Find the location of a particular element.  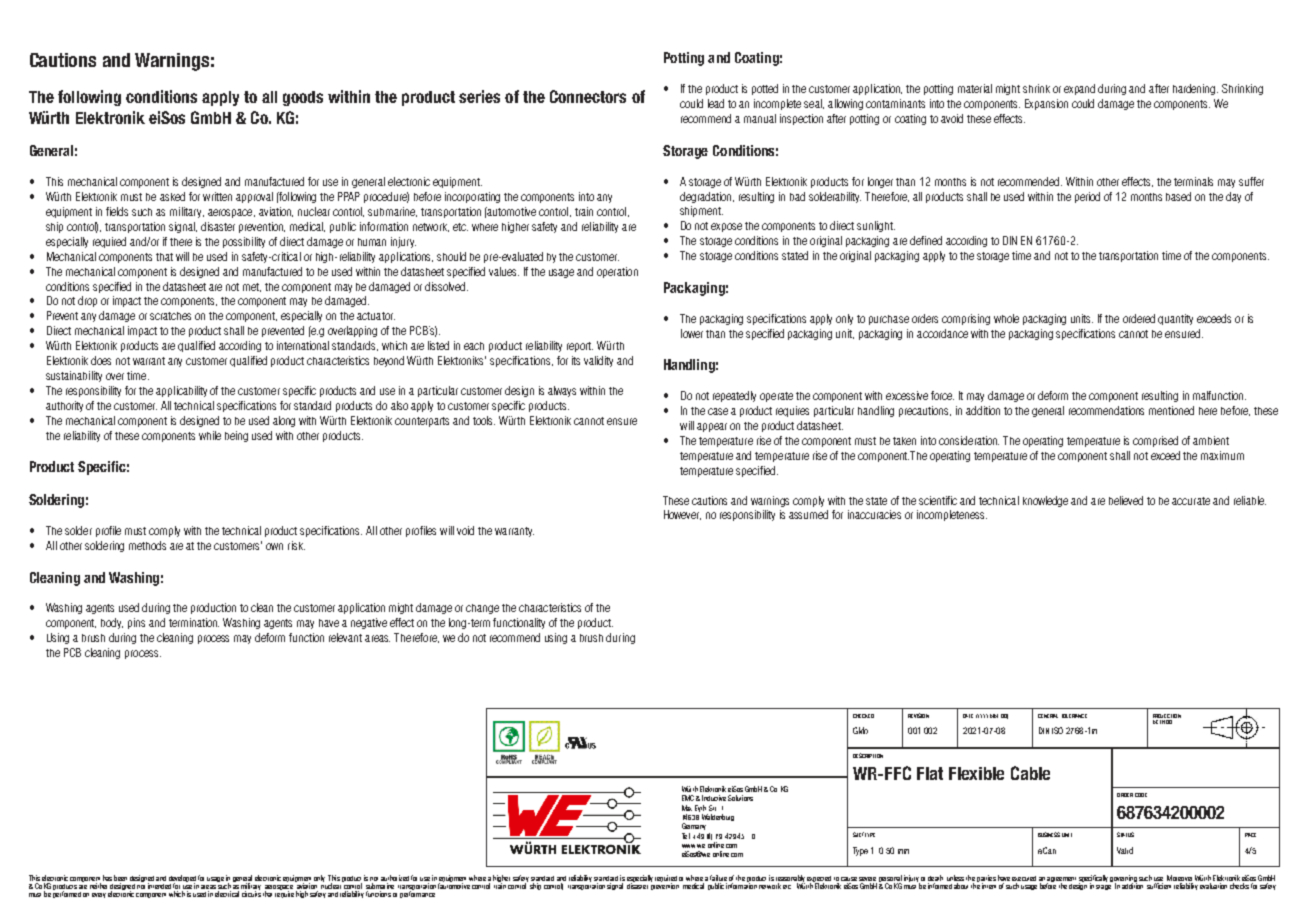

nor is located at coordinates (141, 887).
